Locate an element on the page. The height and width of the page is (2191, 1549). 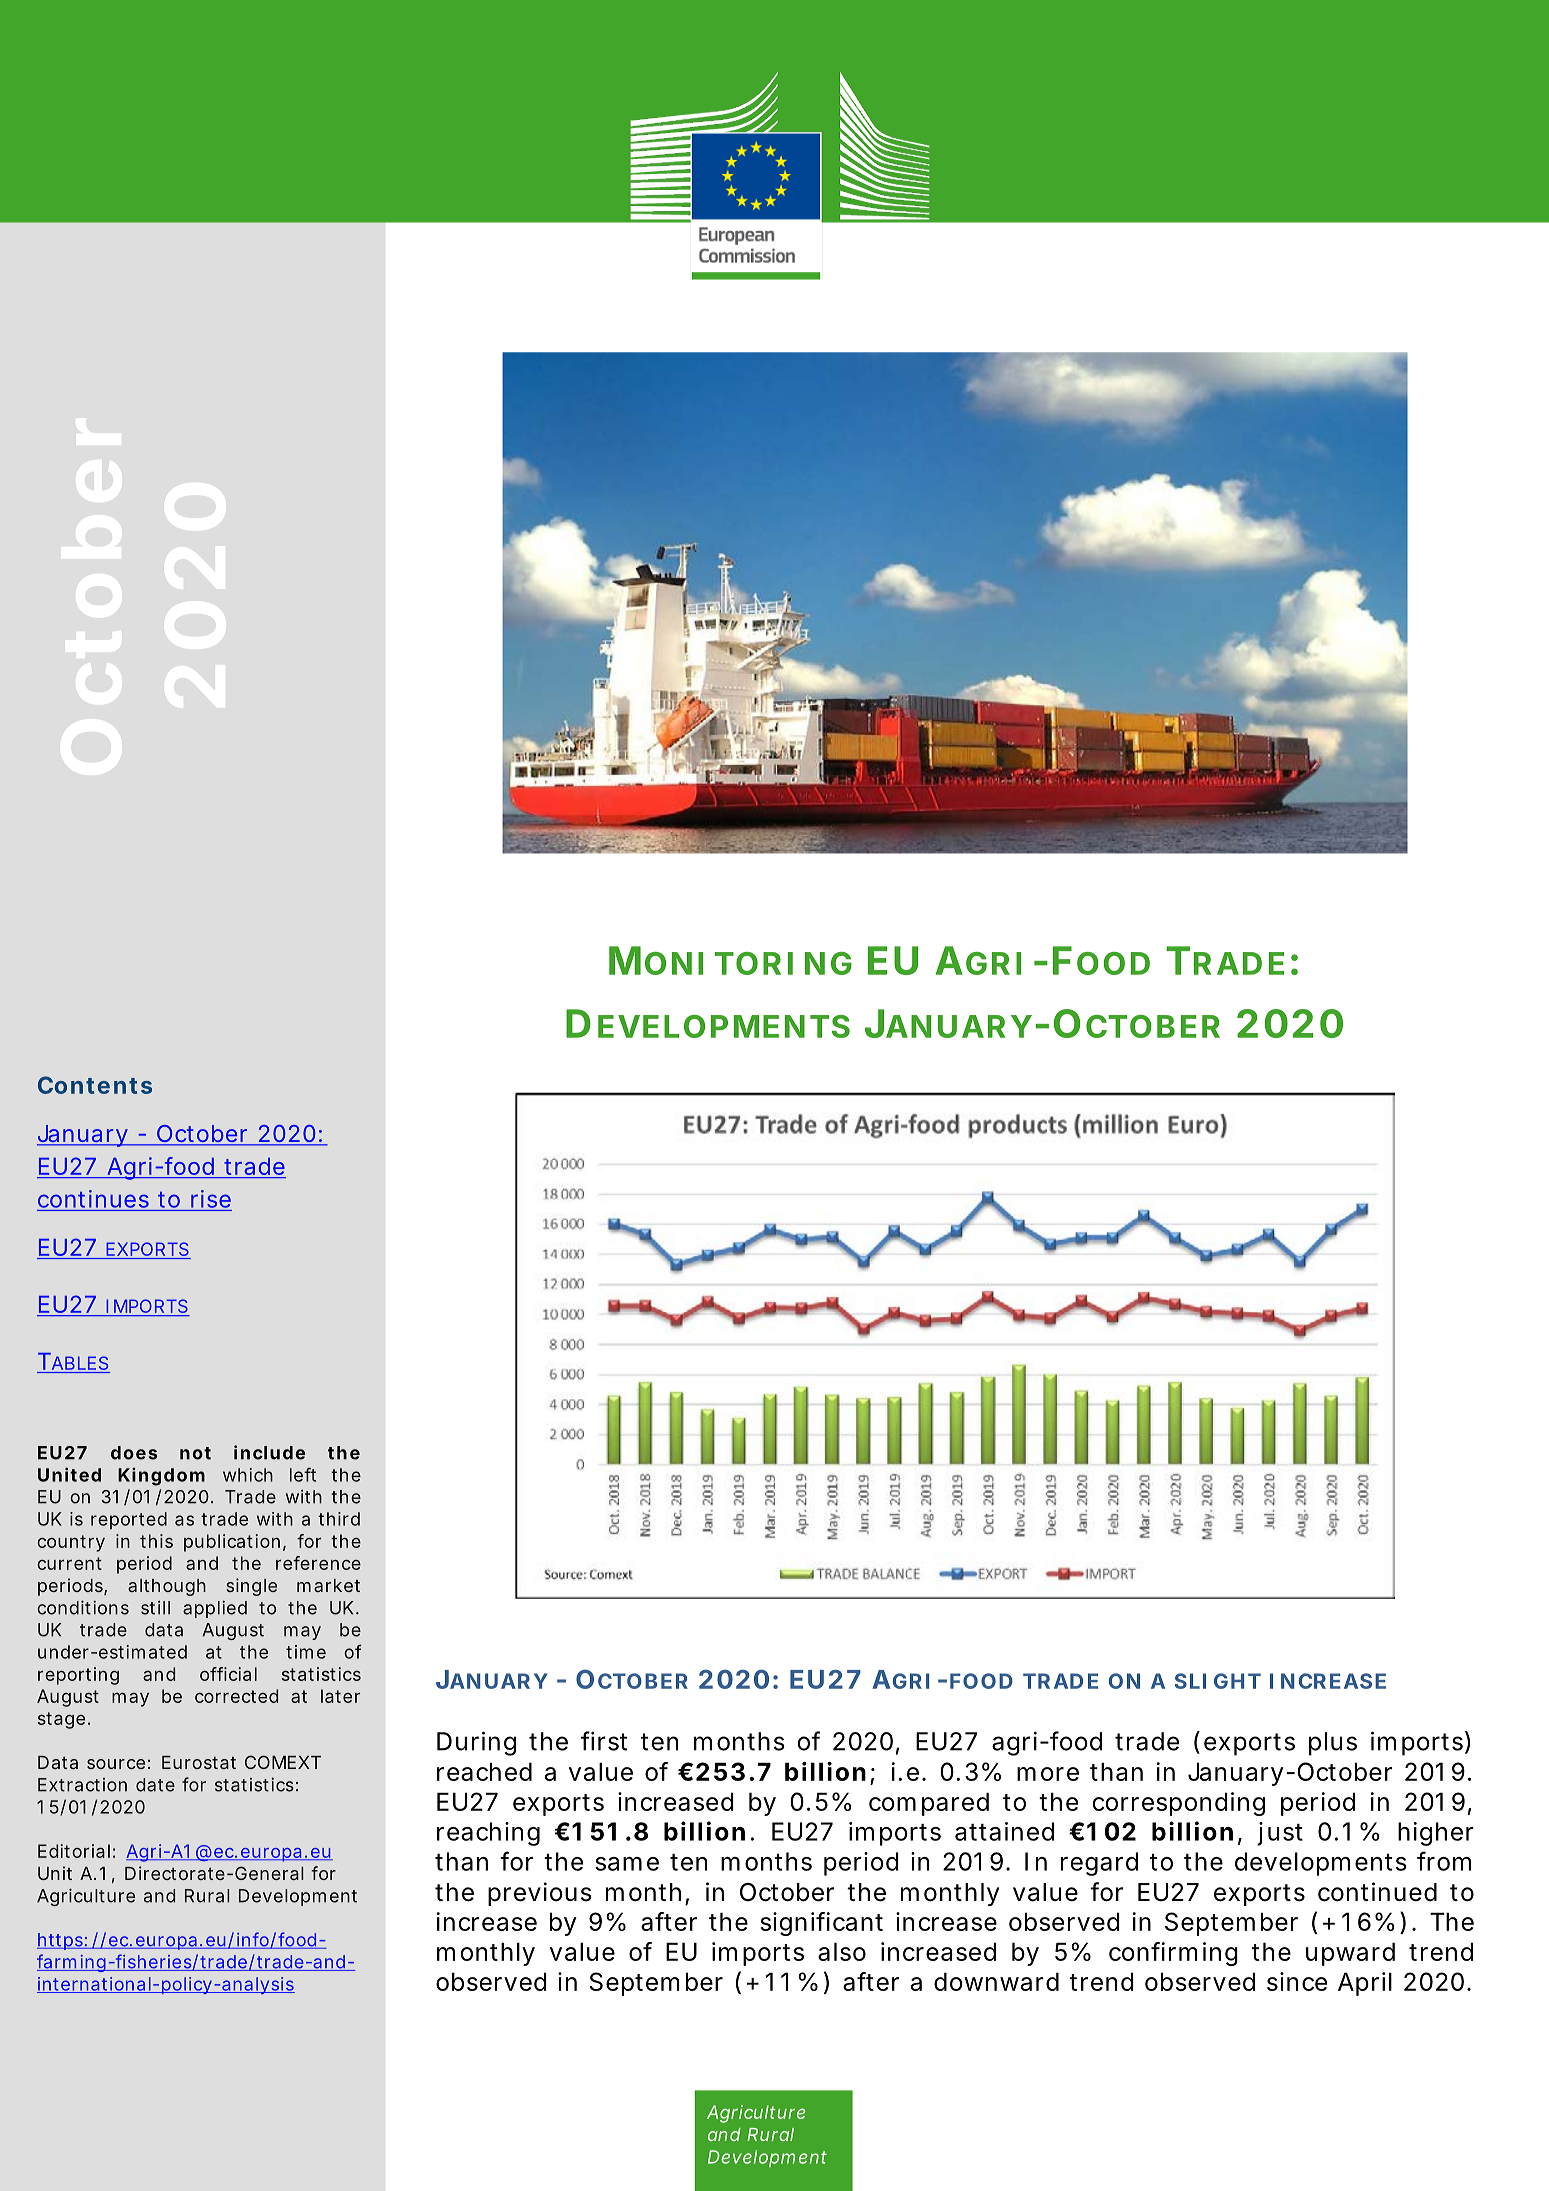
official is located at coordinates (228, 1674).
